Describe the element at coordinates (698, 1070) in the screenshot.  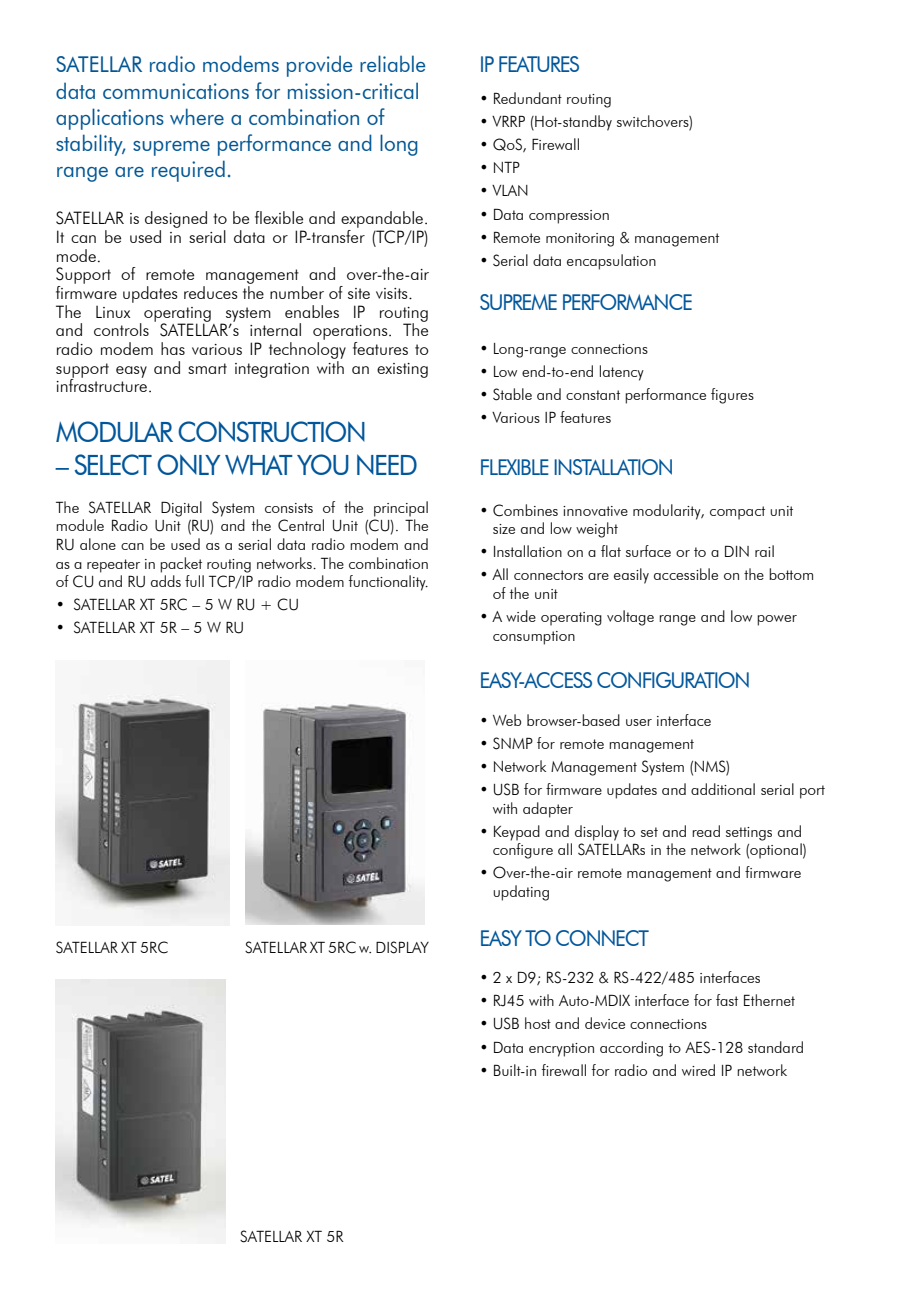
I see `wired` at that location.
